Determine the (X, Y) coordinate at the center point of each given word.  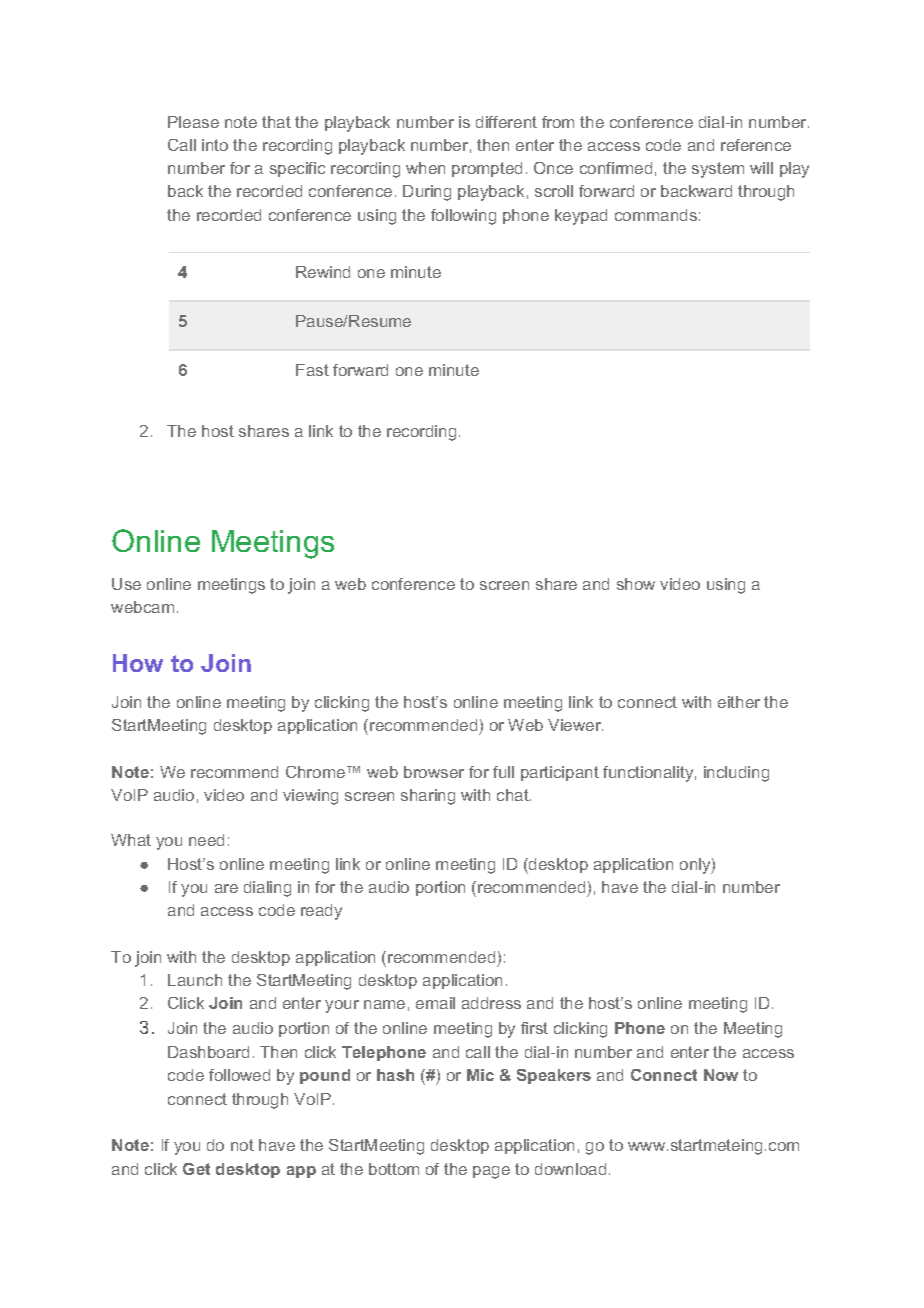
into (215, 145)
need (206, 840)
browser (434, 772)
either (739, 702)
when (425, 168)
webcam (142, 607)
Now (721, 1075)
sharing (428, 797)
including (736, 774)
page (491, 1172)
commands (656, 215)
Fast (312, 370)
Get (196, 1169)
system (718, 170)
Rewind (323, 272)
